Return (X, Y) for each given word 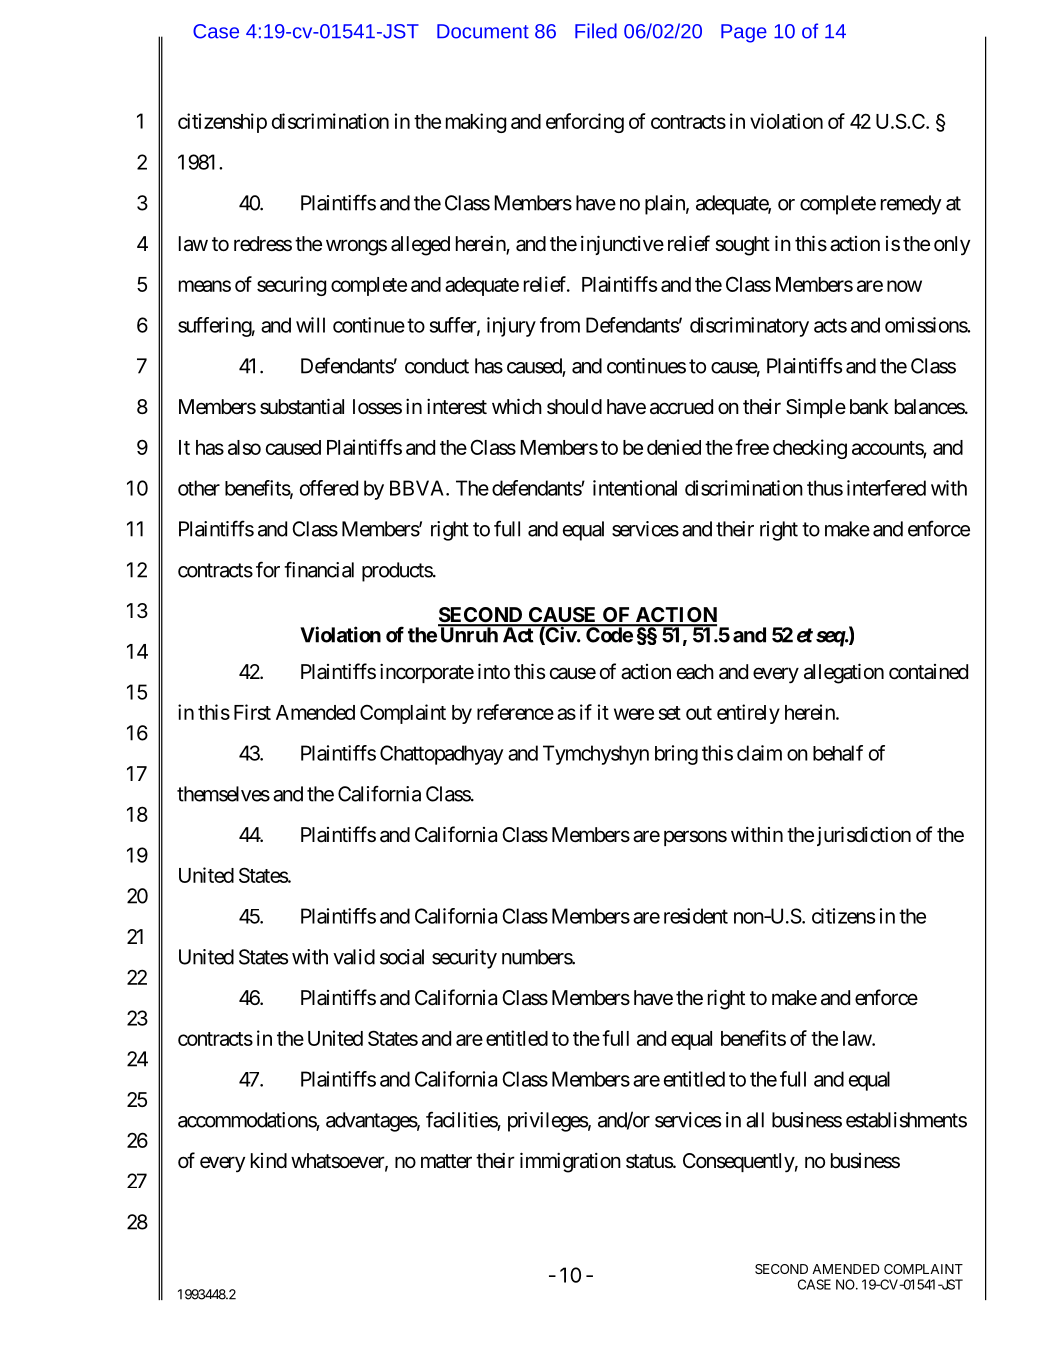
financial (319, 569)
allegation (844, 673)
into (494, 671)
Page (744, 33)
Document (483, 31)
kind (269, 1160)
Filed (596, 31)
